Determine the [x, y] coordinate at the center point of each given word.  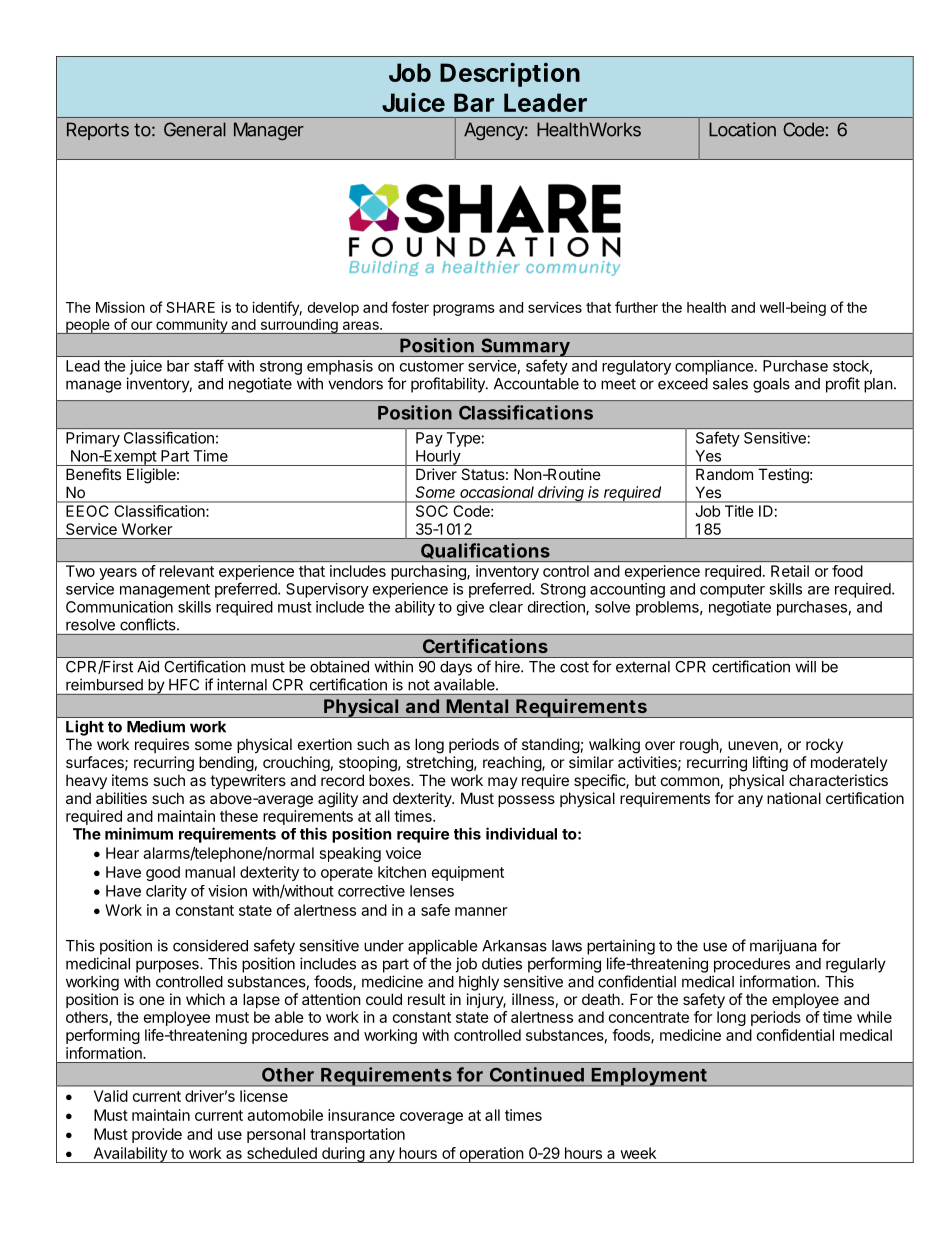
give [470, 608]
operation [491, 1155]
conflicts [149, 624]
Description [510, 74]
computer [732, 591]
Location [742, 129]
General [195, 129]
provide [157, 1135]
